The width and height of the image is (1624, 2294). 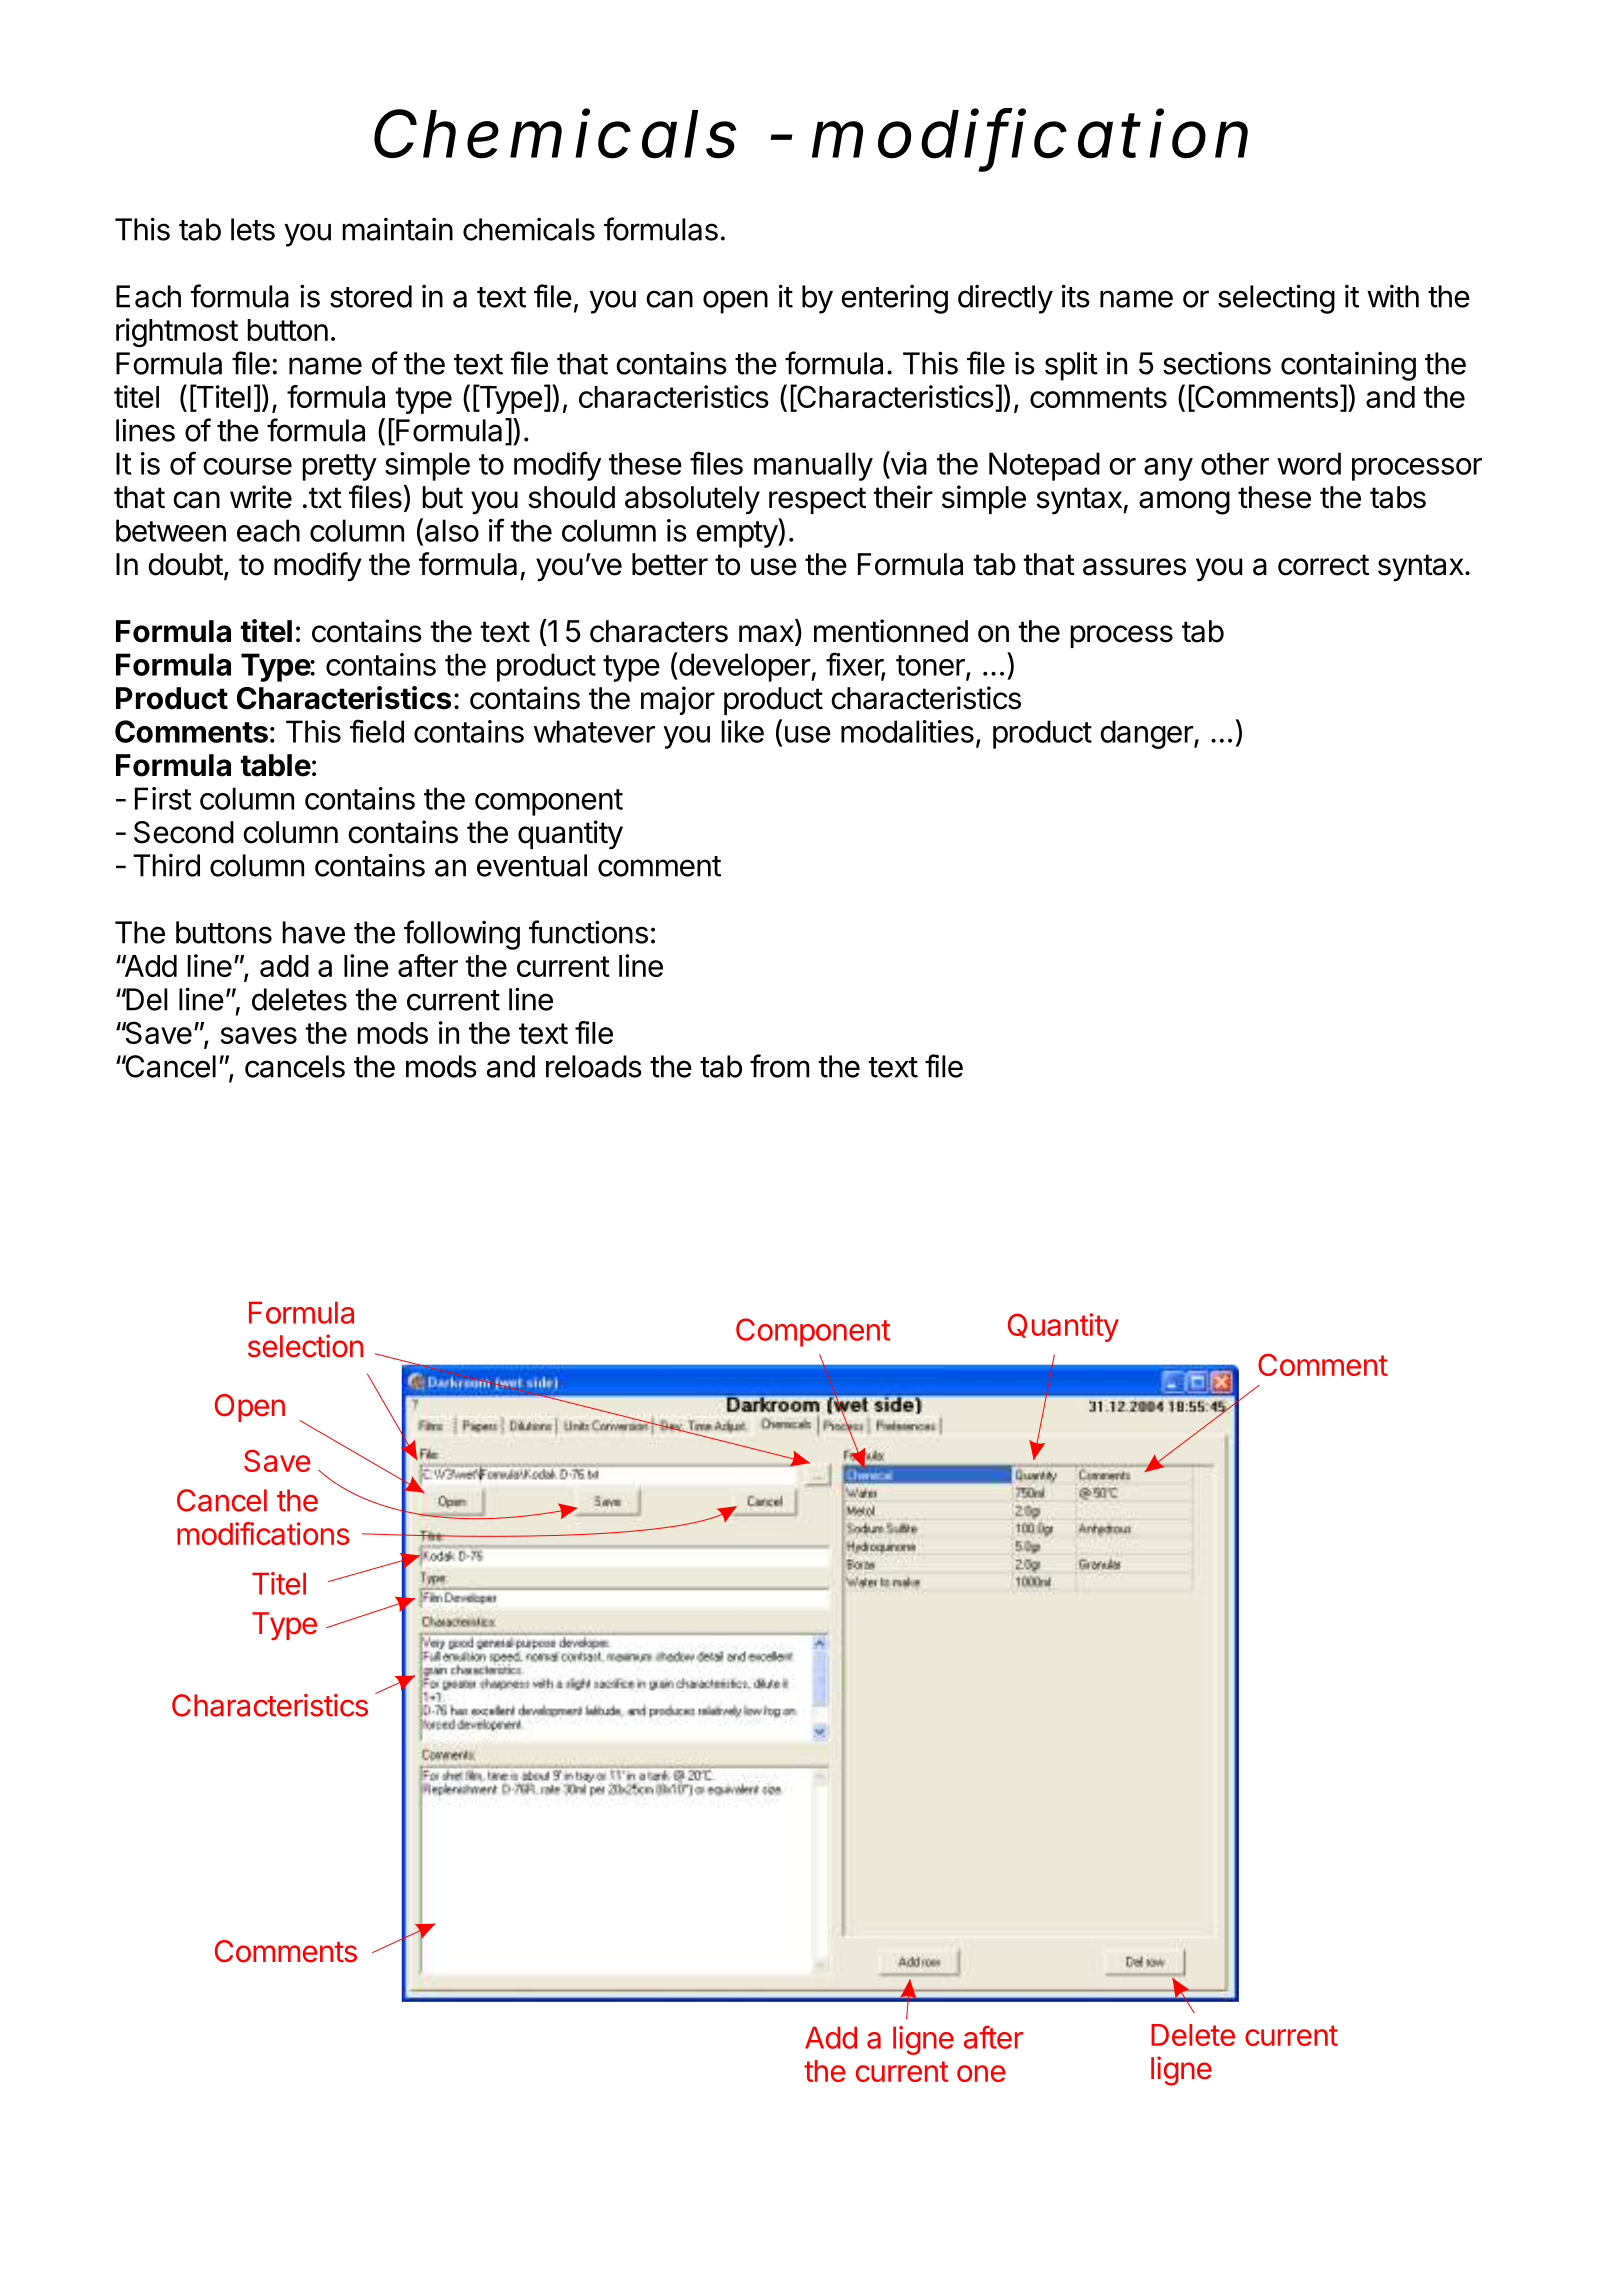 What do you see at coordinates (779, 1066) in the image?
I see `from` at bounding box center [779, 1066].
